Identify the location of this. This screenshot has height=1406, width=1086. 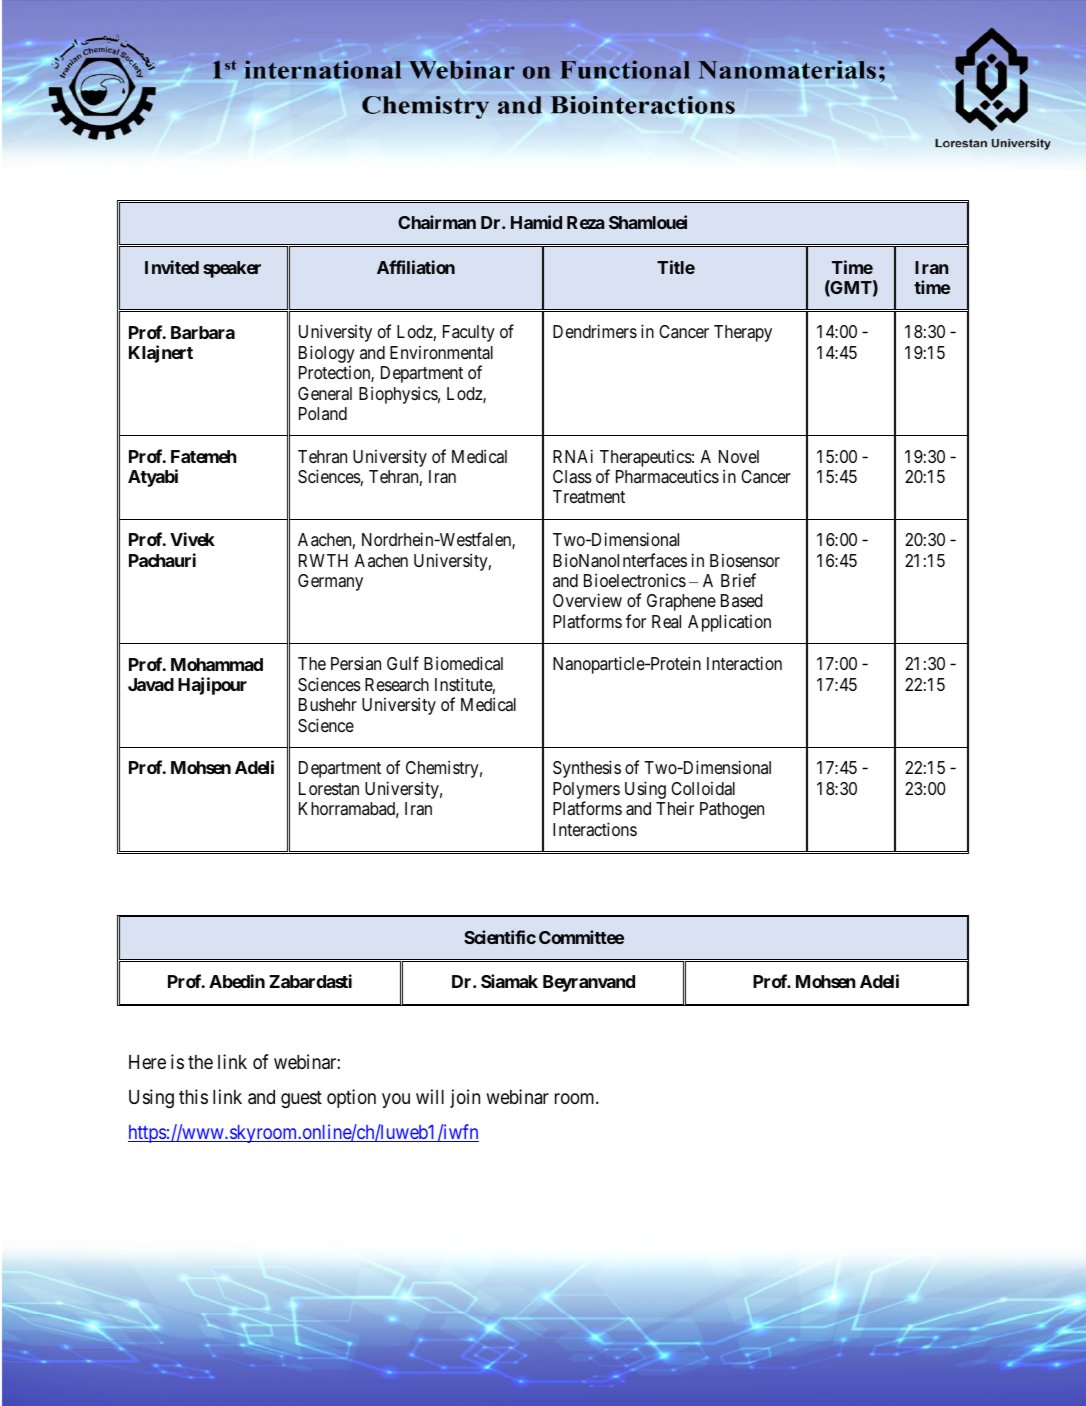
(193, 1096).
